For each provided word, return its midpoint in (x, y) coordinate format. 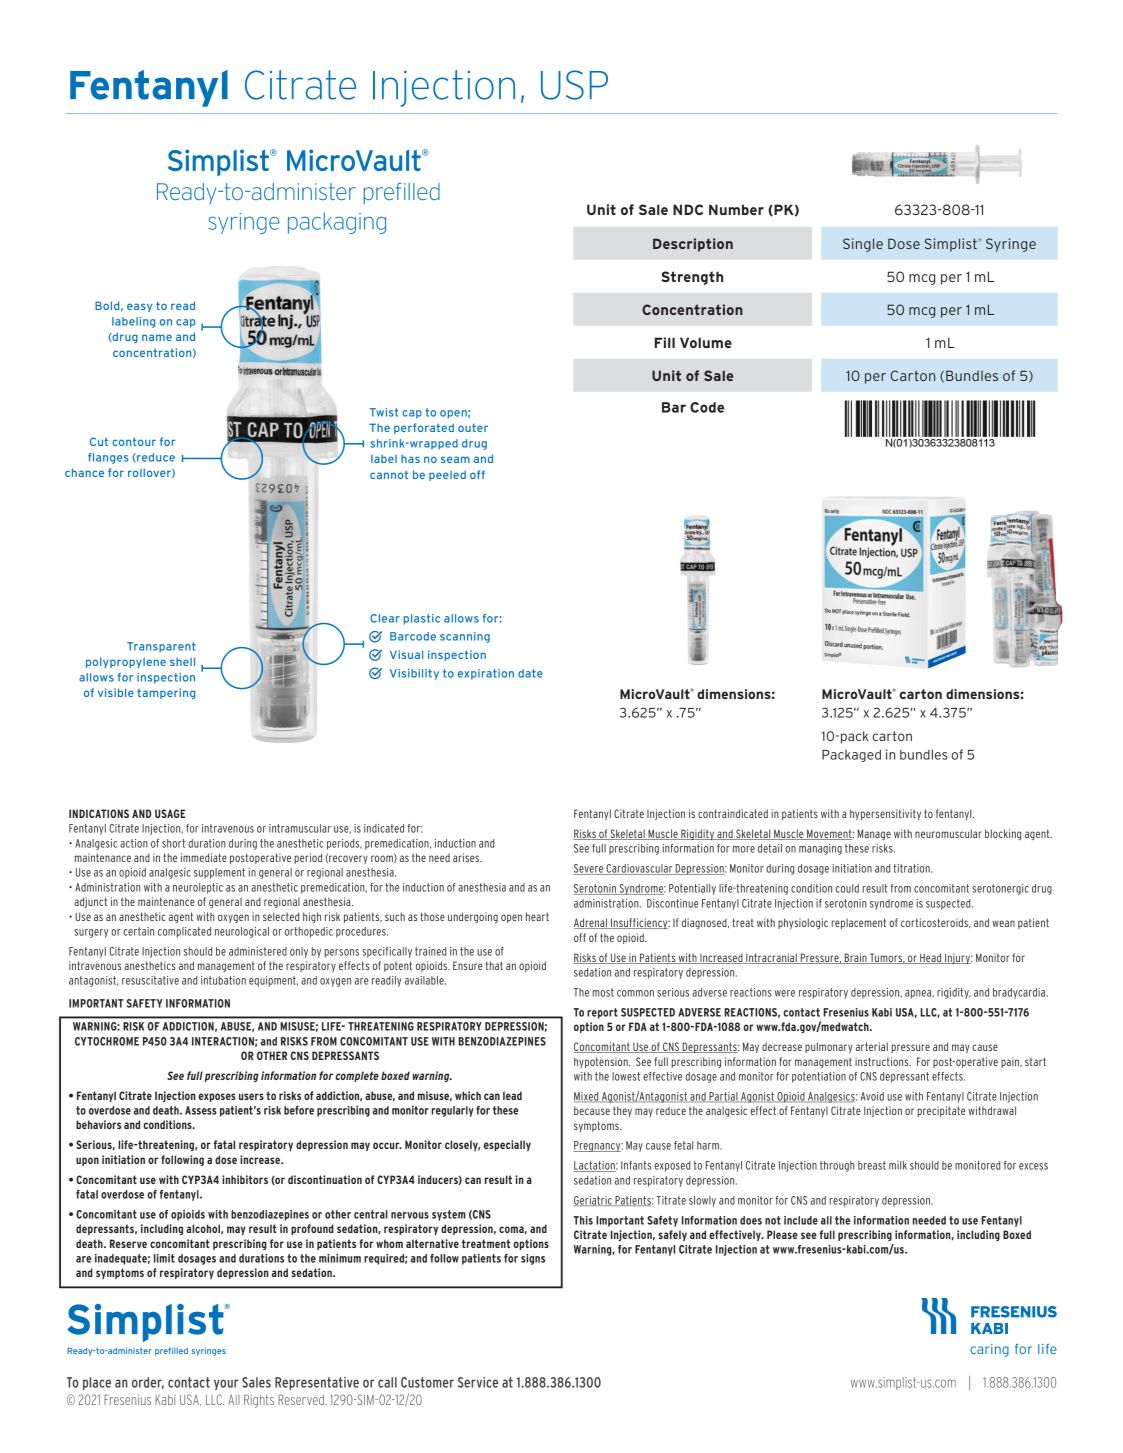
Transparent (161, 647)
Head (930, 958)
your (226, 1384)
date (530, 673)
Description (693, 245)
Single (863, 245)
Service (478, 1382)
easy (139, 307)
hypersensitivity (885, 814)
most (603, 992)
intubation (223, 980)
